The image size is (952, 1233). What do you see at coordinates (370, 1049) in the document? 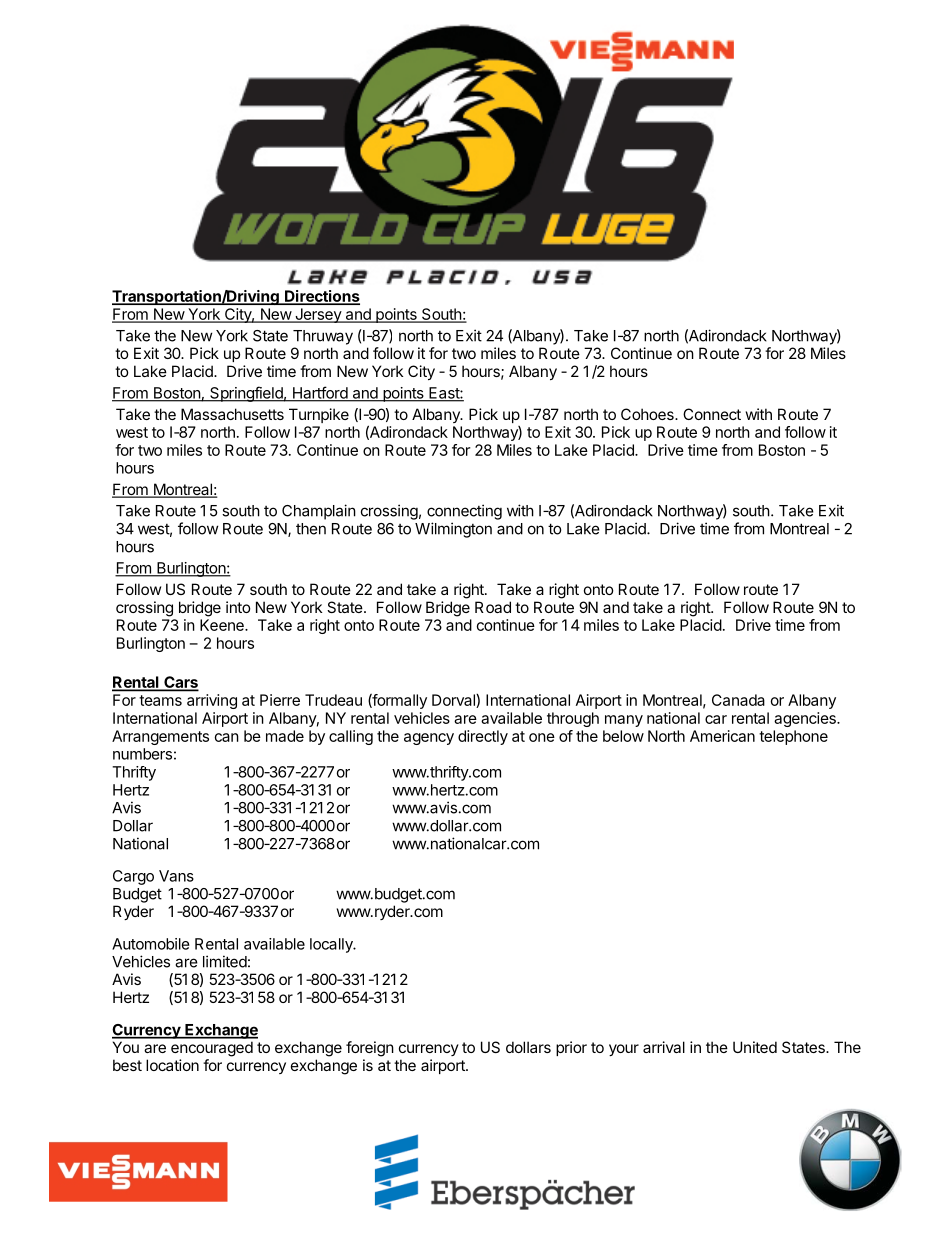
I see `foreign` at bounding box center [370, 1049].
